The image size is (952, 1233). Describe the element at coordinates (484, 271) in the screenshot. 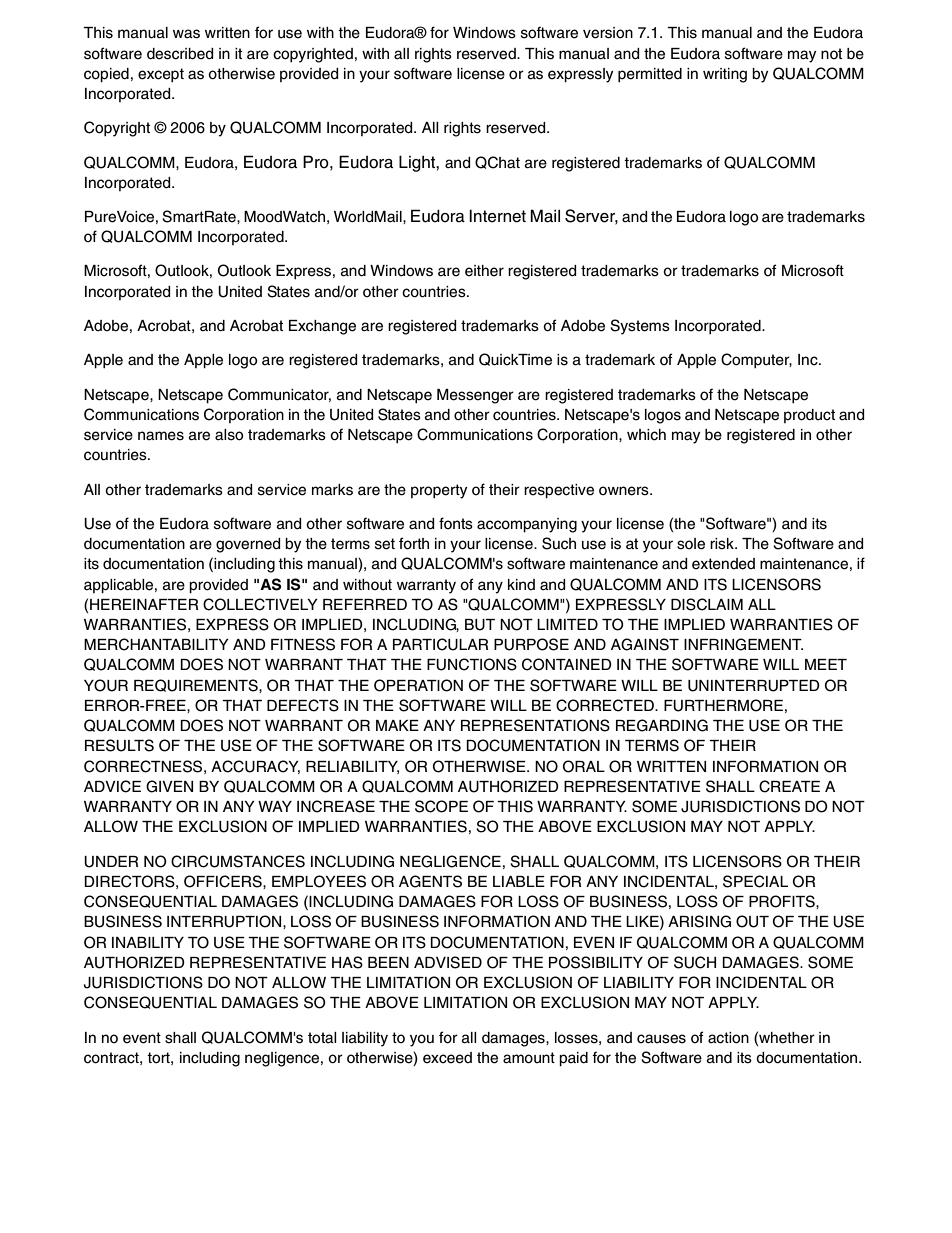

I see `either` at that location.
